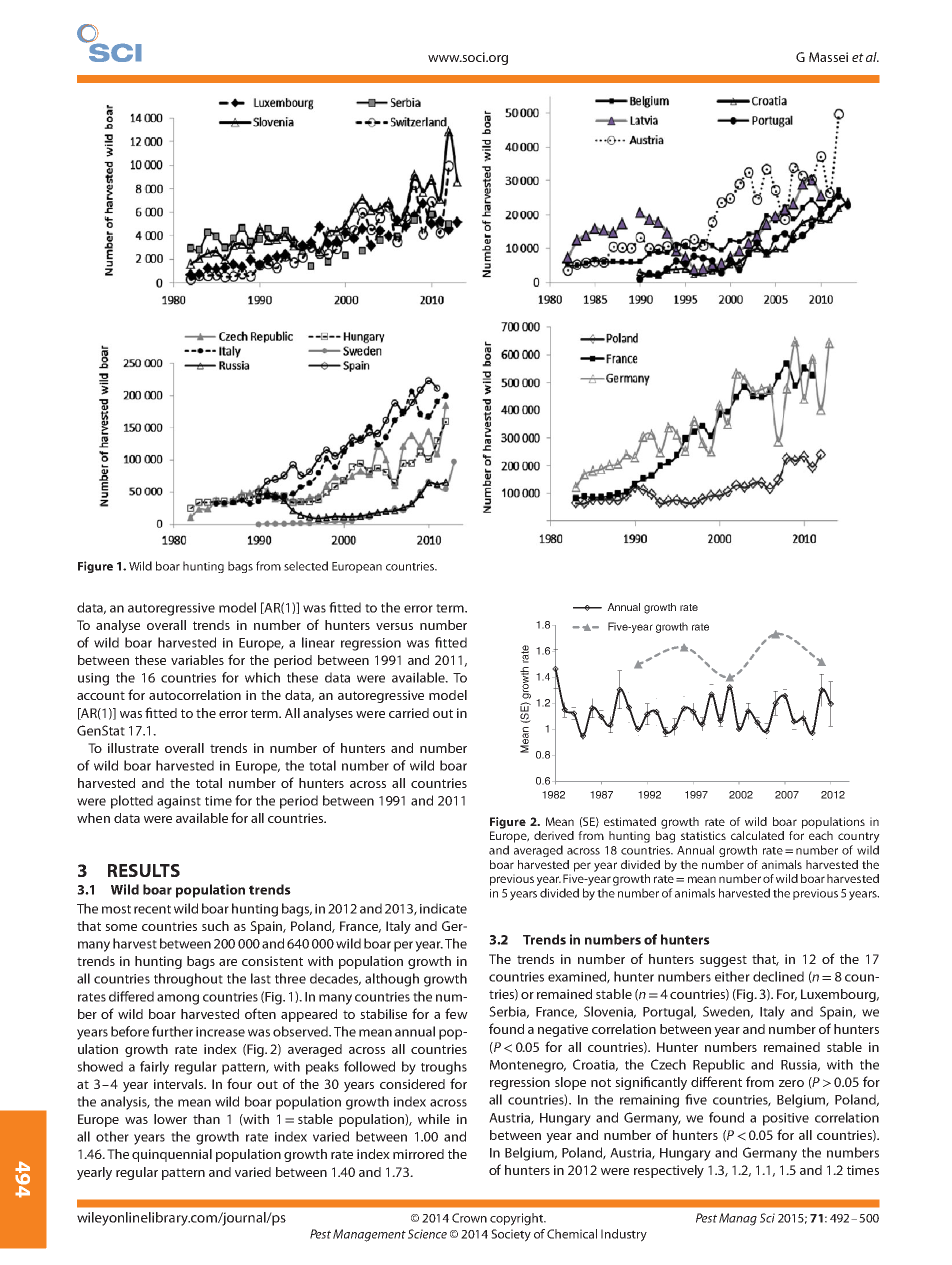 This screenshot has width=952, height=1265. I want to click on suggest, so click(723, 961).
